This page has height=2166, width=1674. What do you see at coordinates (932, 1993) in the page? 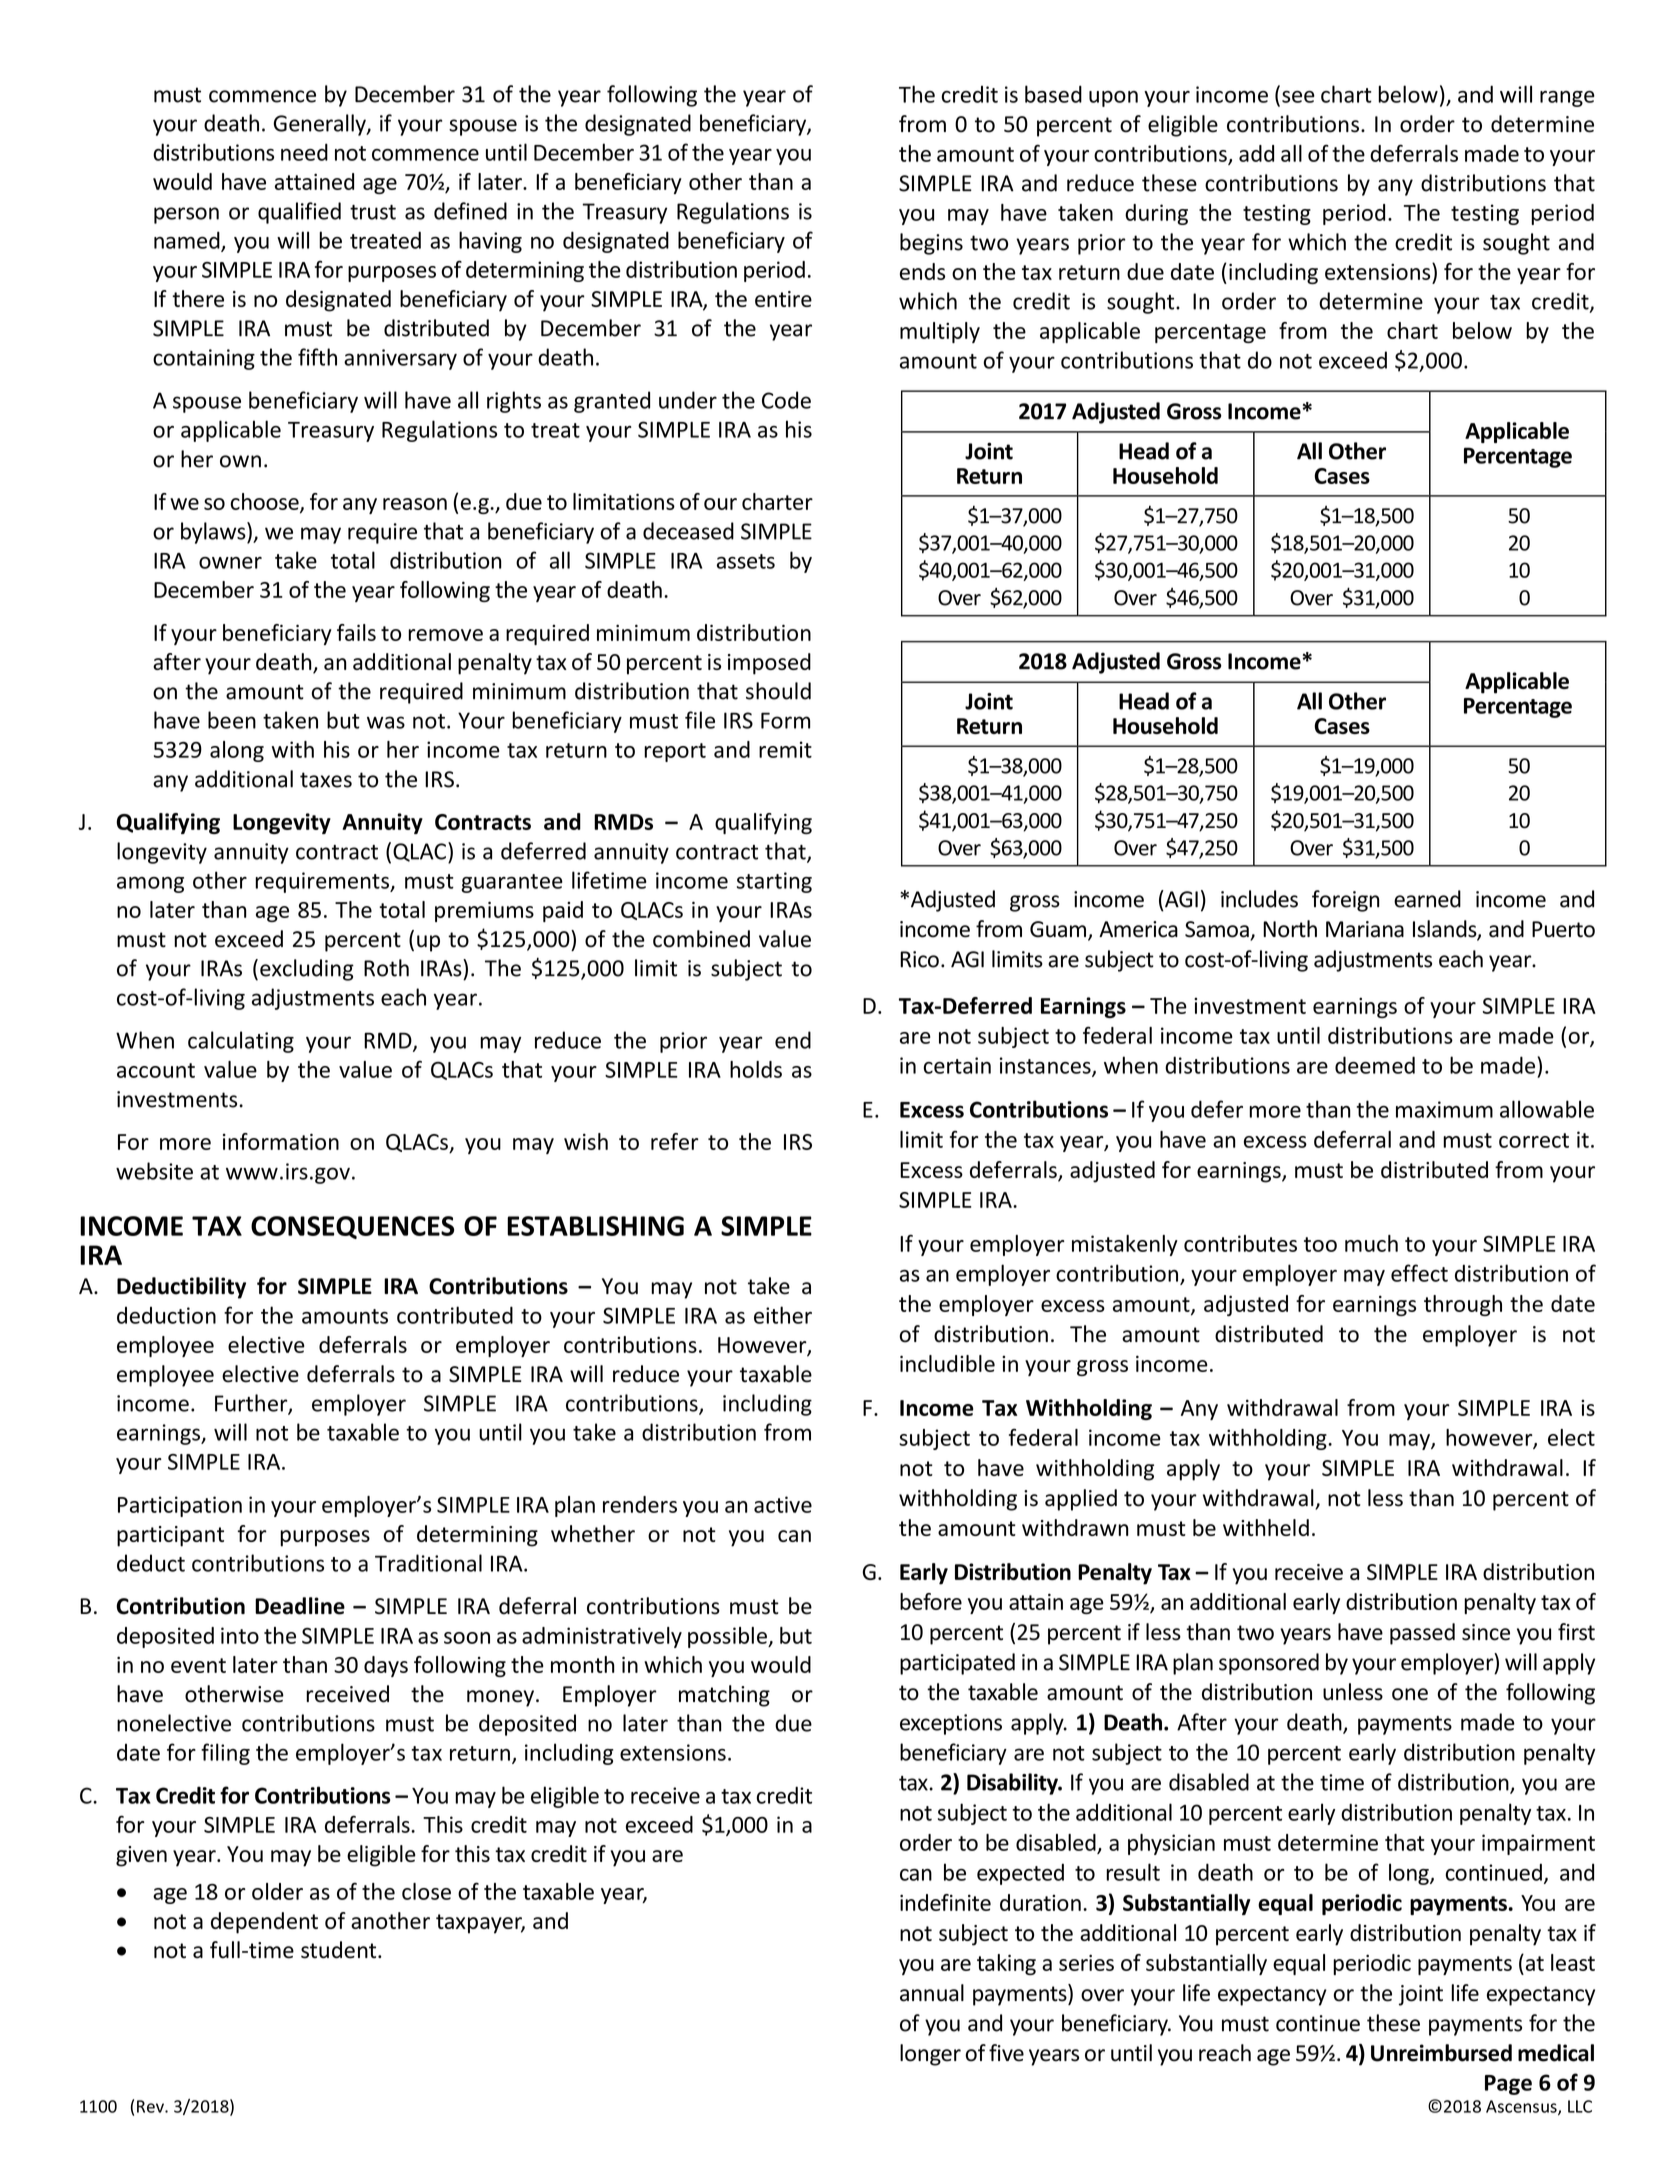
I see `annual` at bounding box center [932, 1993].
